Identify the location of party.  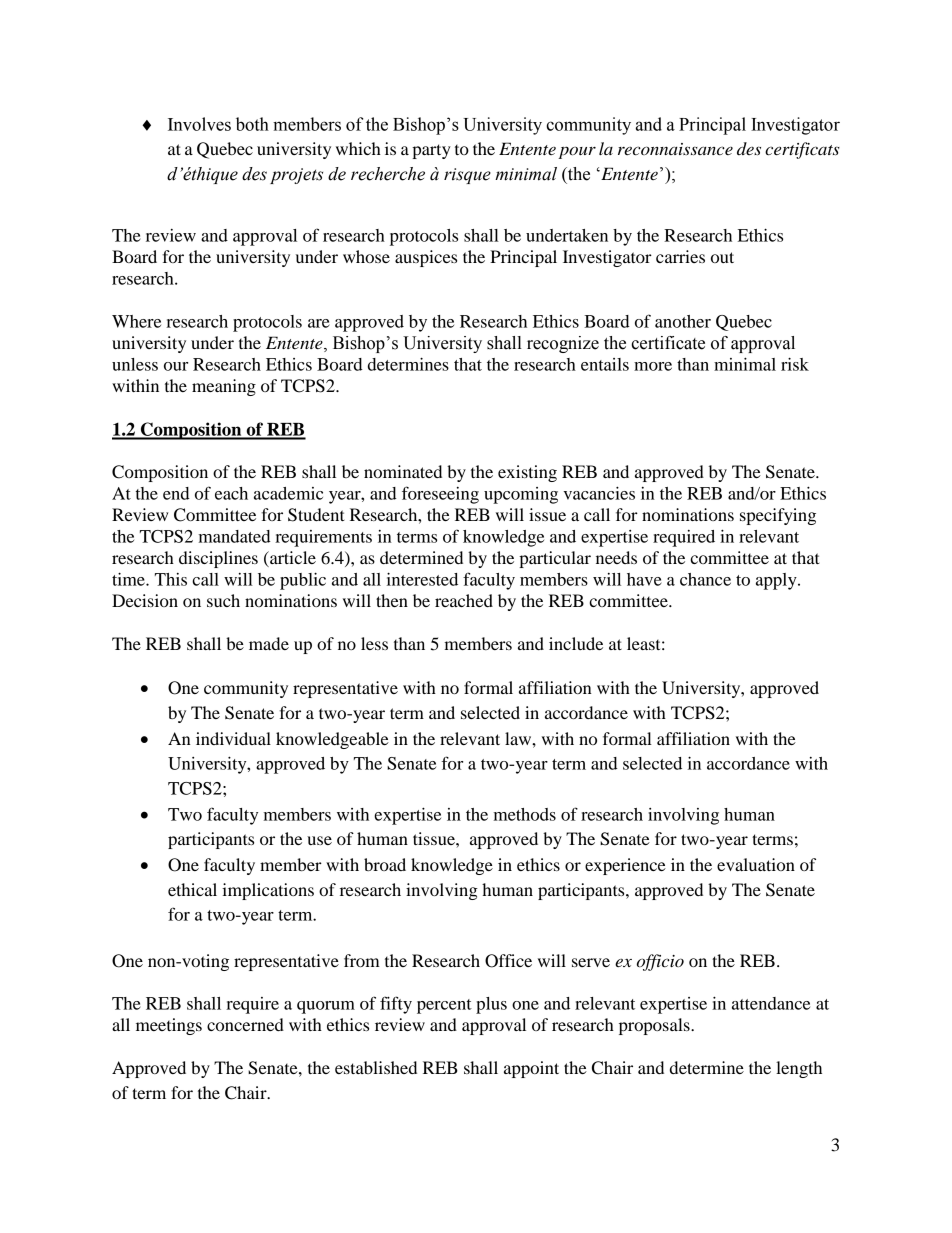
(431, 151).
